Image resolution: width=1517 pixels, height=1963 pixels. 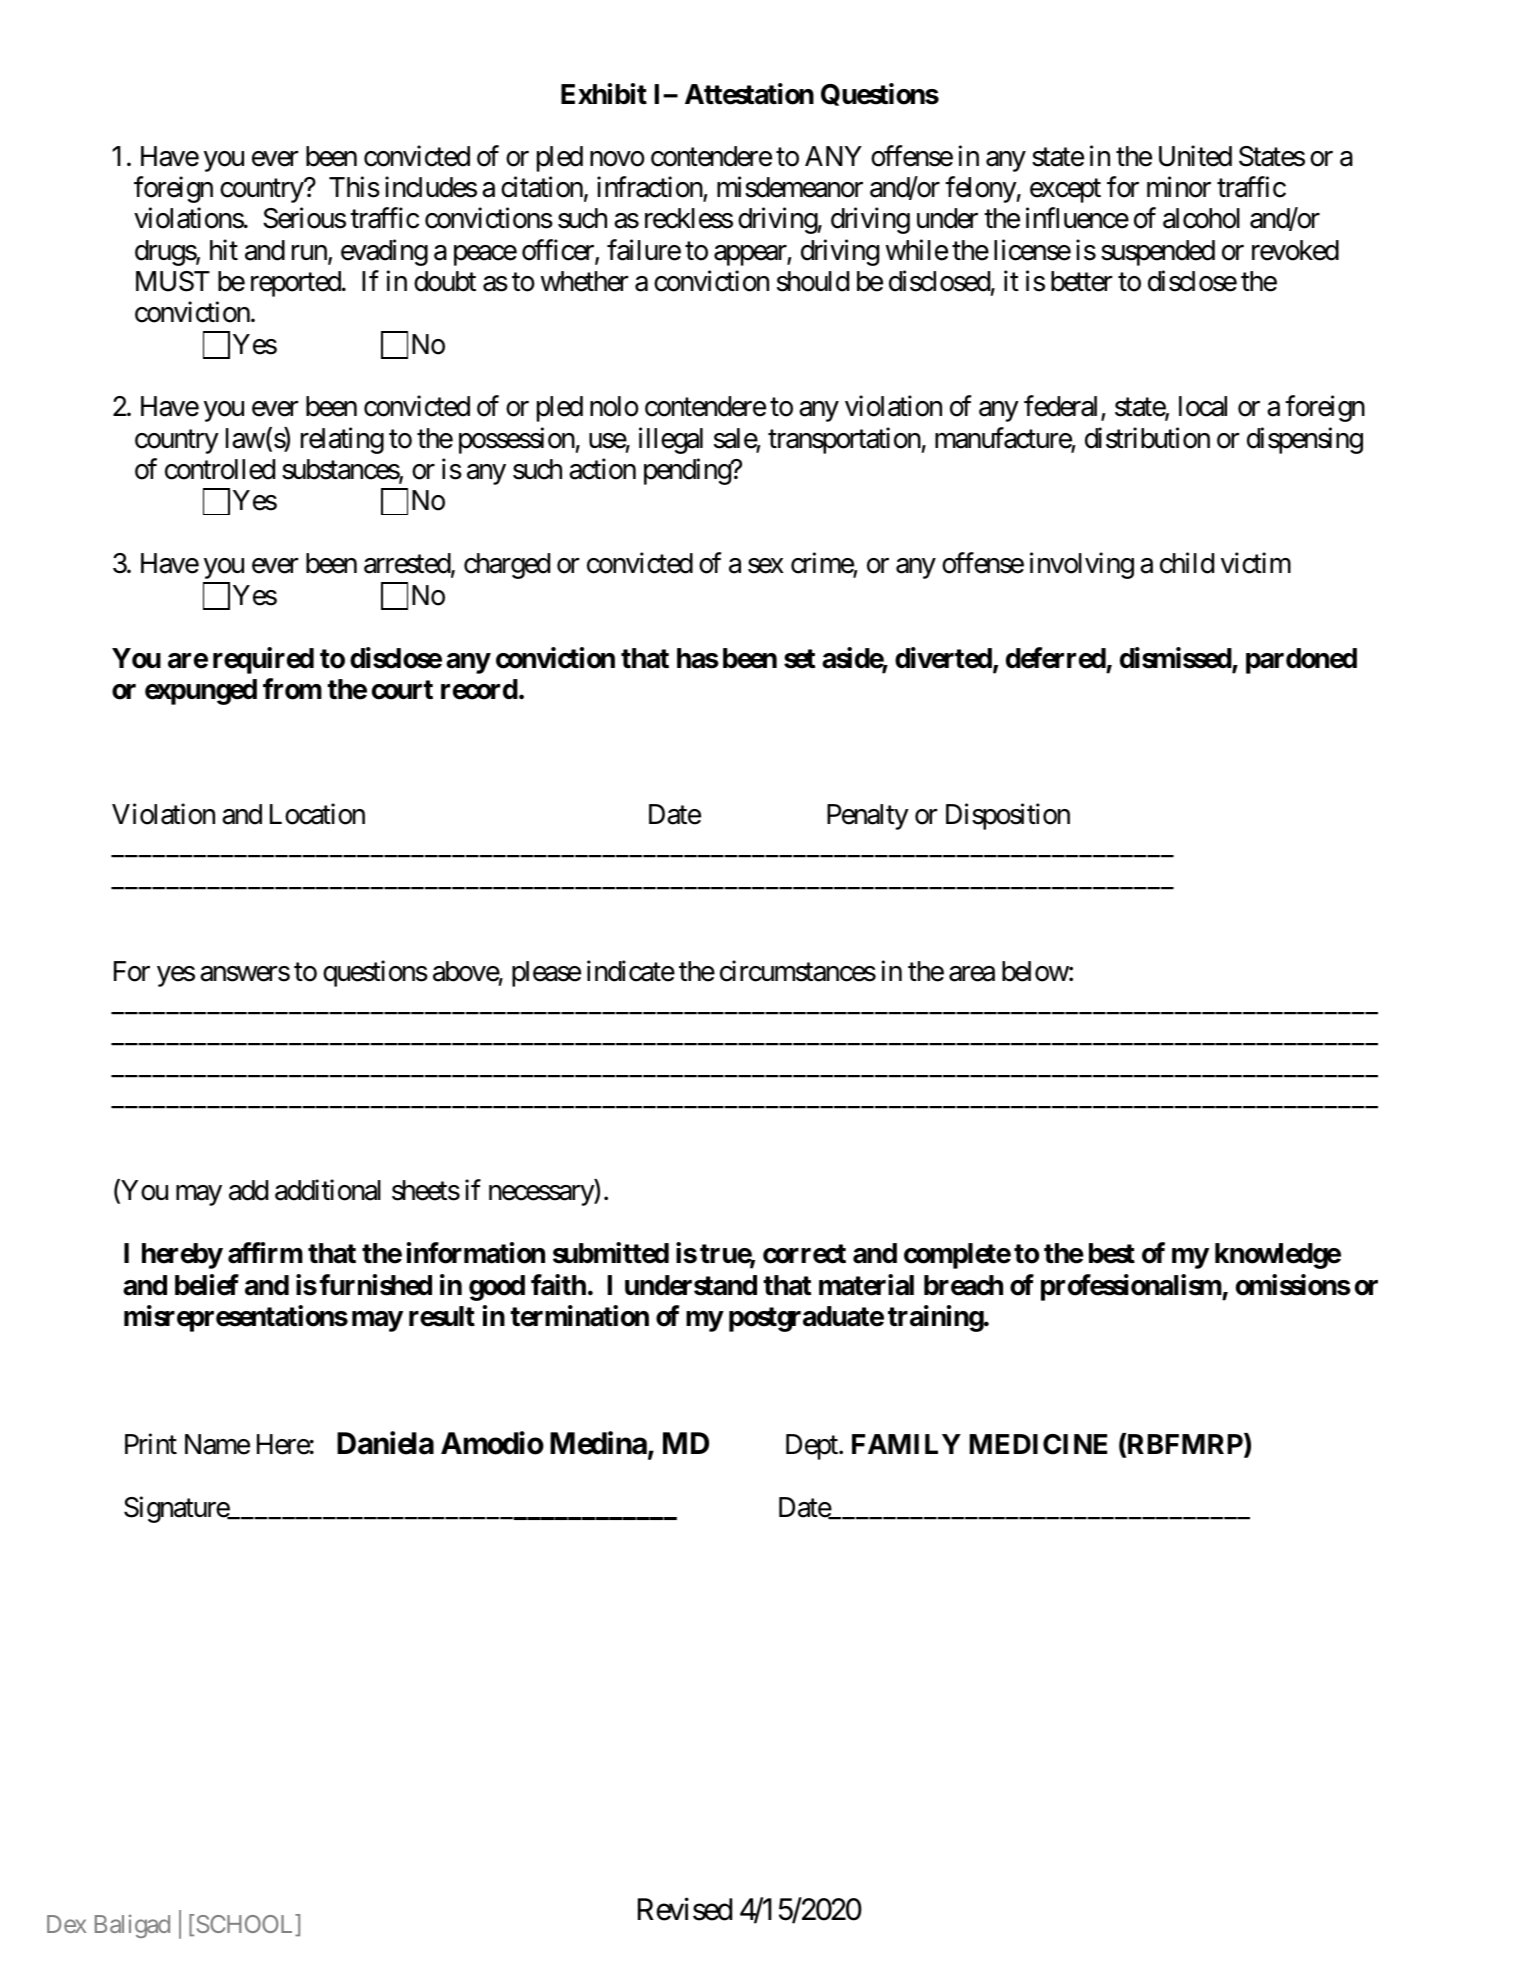 I want to click on sex, so click(x=766, y=566).
